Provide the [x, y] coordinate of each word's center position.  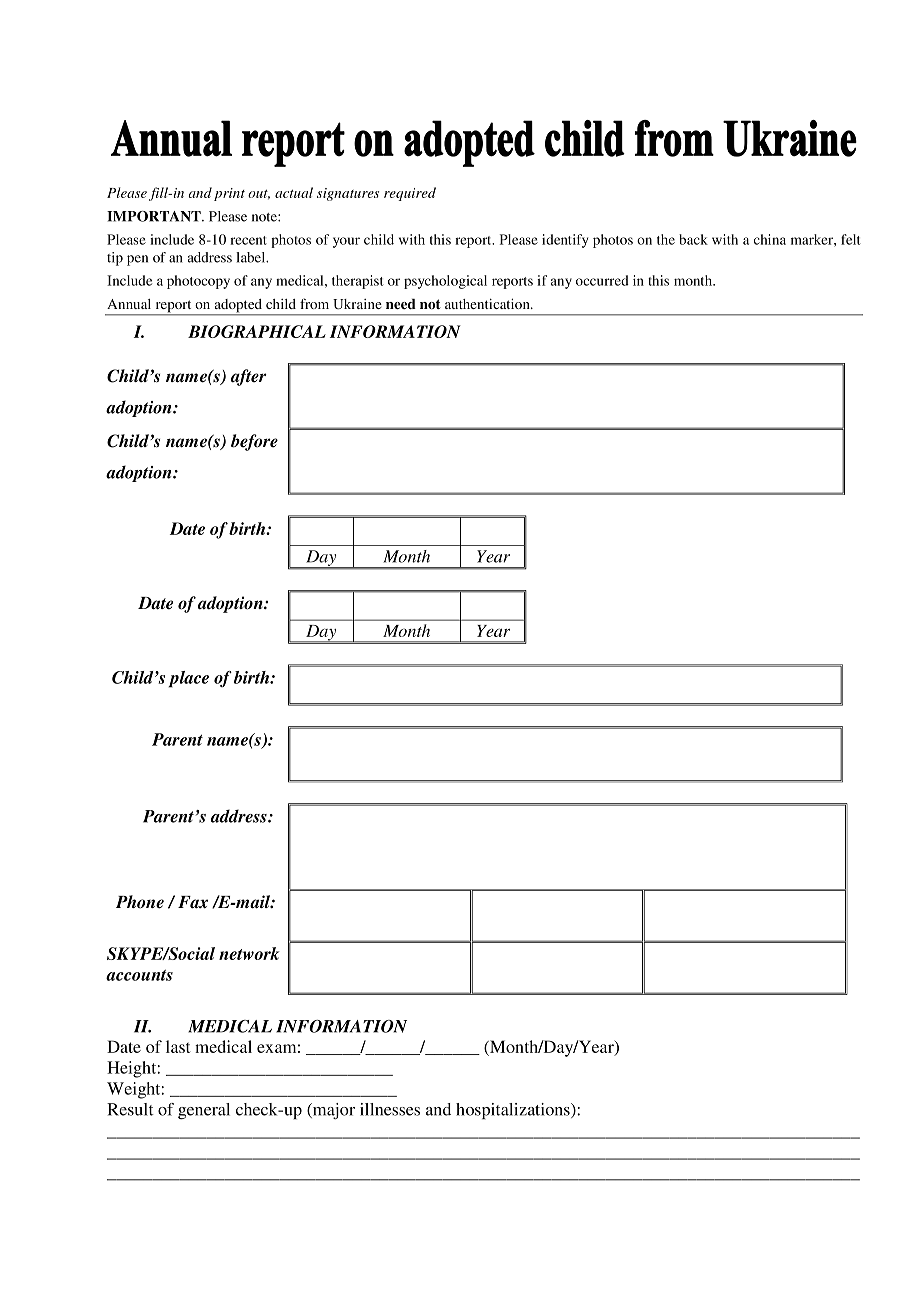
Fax [193, 902]
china [770, 239]
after [249, 377]
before [254, 442]
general [204, 1111]
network [249, 953]
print [229, 194]
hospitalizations [514, 1111]
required [410, 194]
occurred [602, 280]
